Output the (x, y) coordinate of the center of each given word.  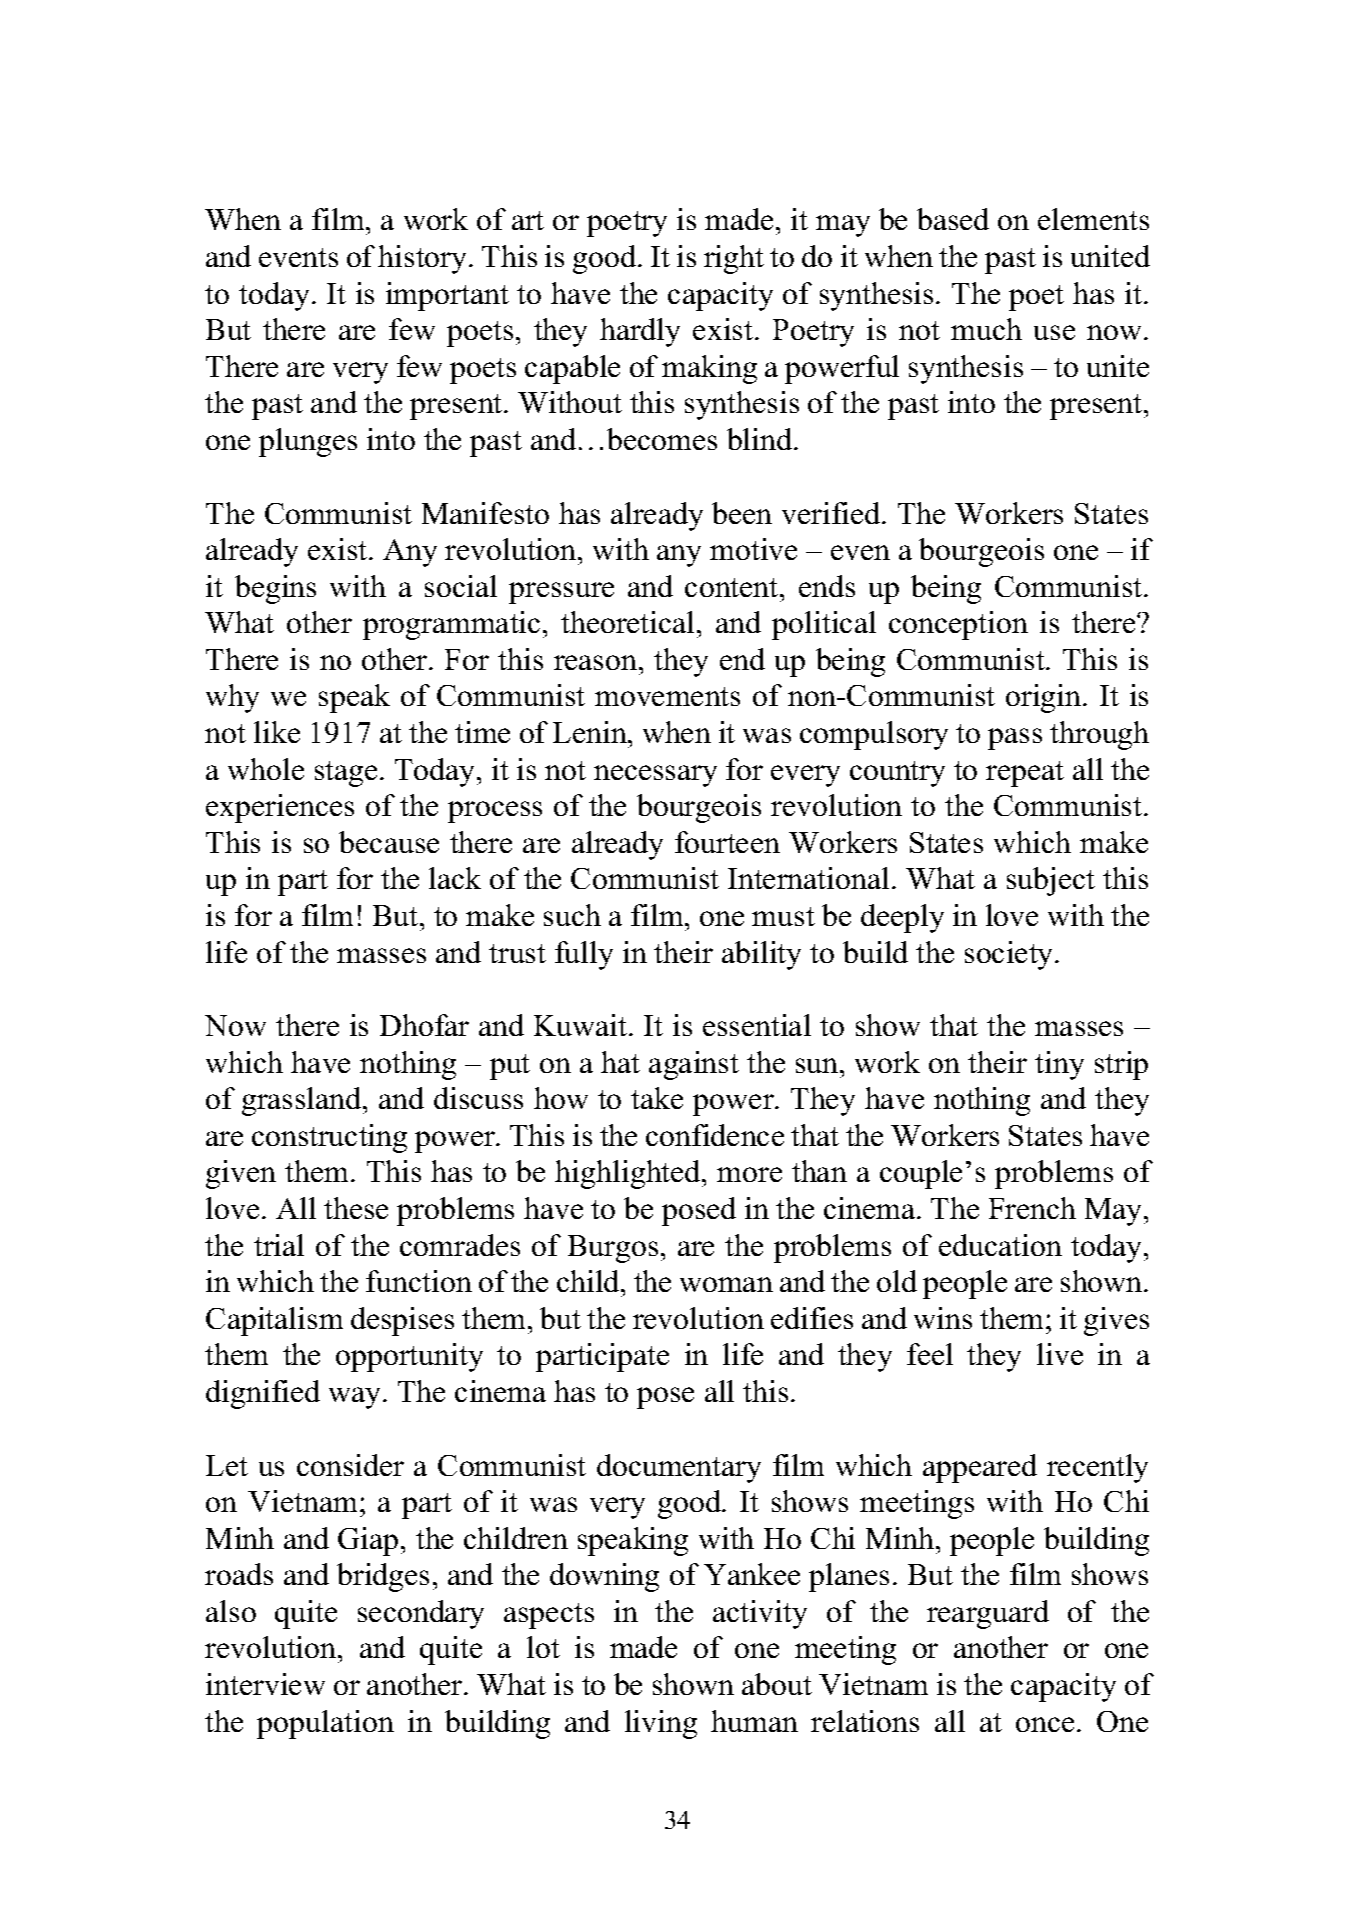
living (661, 1724)
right (734, 259)
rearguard (988, 1614)
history (424, 259)
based (953, 219)
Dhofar (424, 1025)
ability (761, 955)
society (1010, 955)
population (325, 1724)
